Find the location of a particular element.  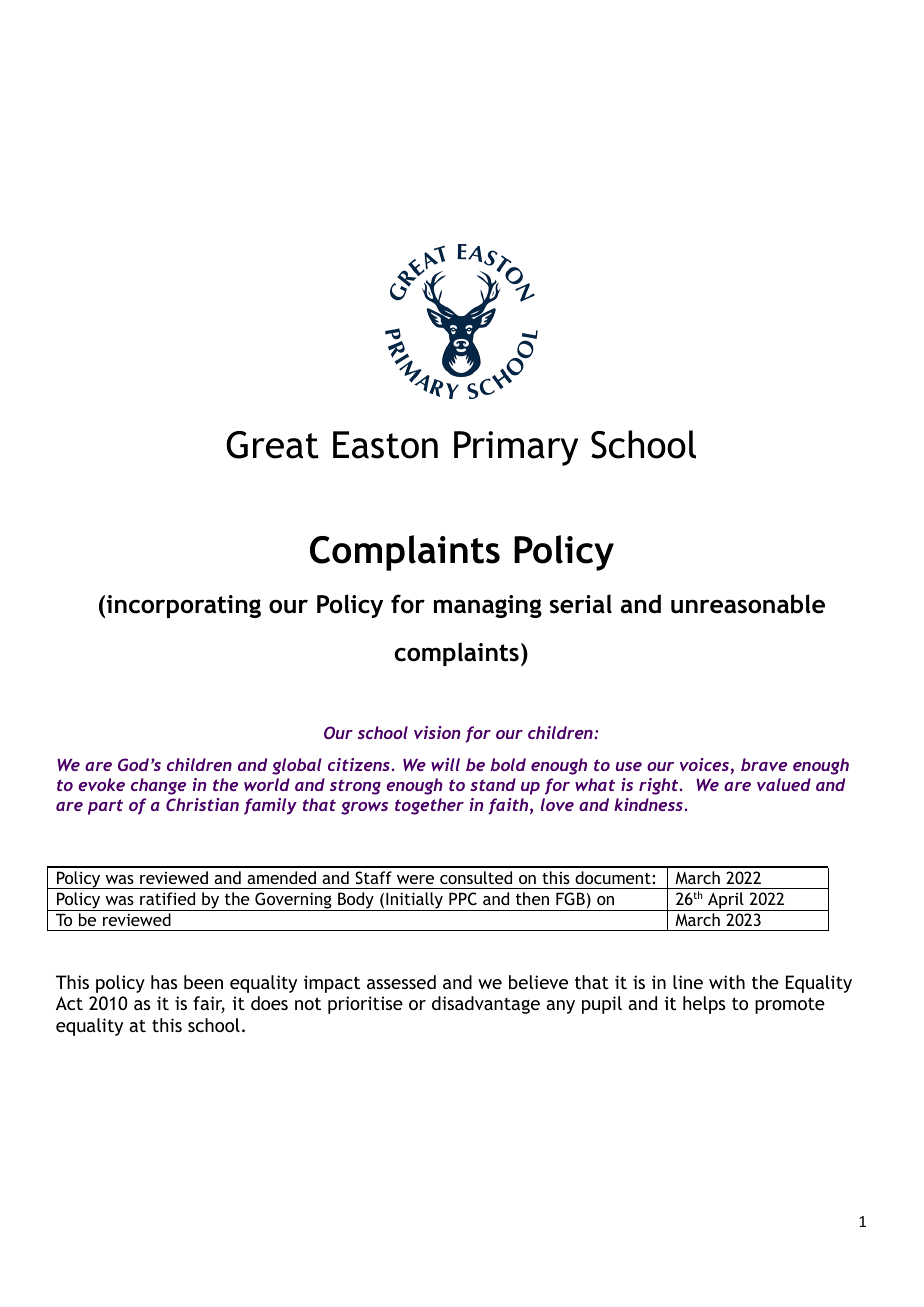

Easton is located at coordinates (385, 445).
